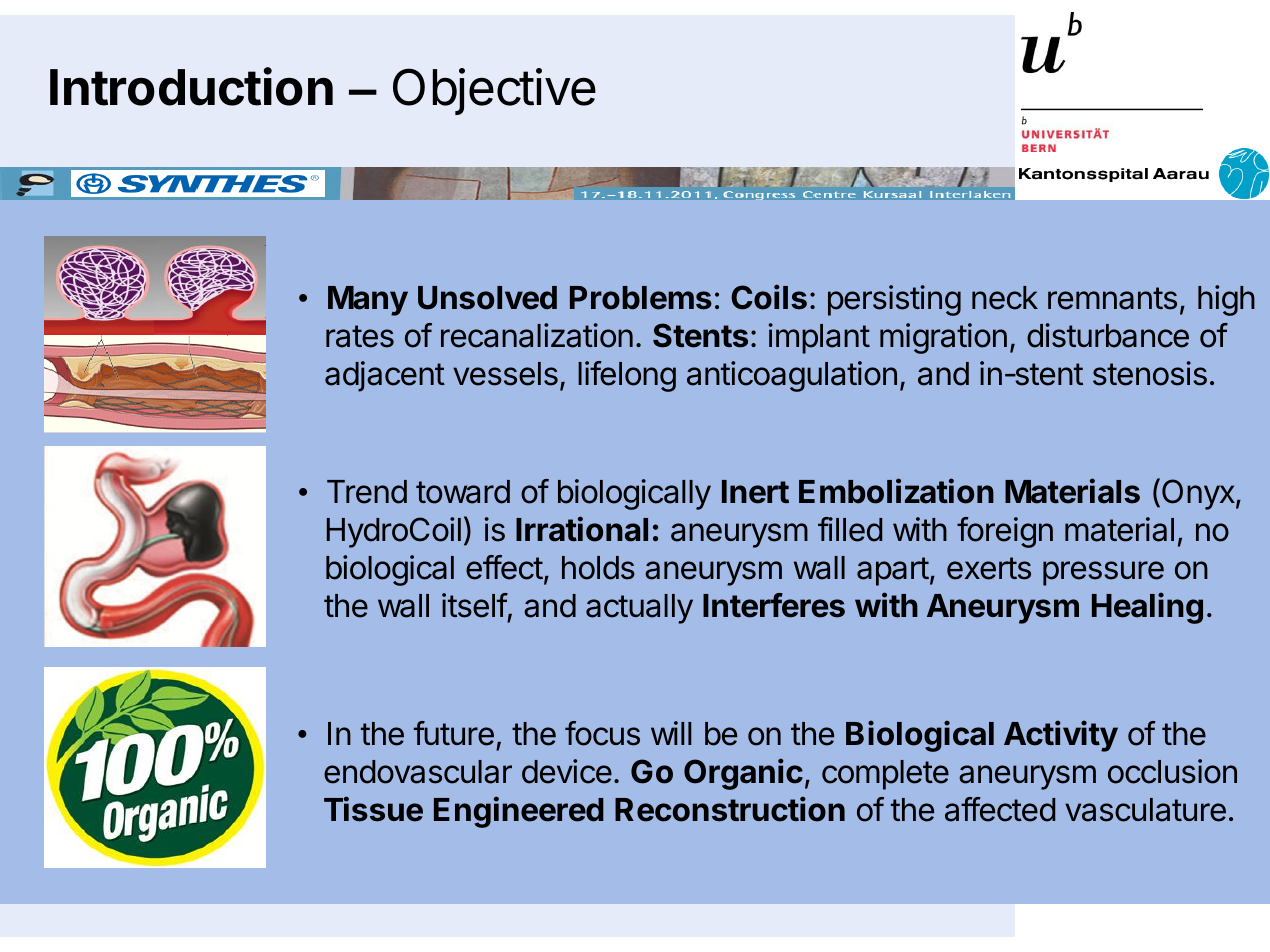 The height and width of the image is (952, 1270). Describe the element at coordinates (360, 336) in the image. I see `rates` at that location.
